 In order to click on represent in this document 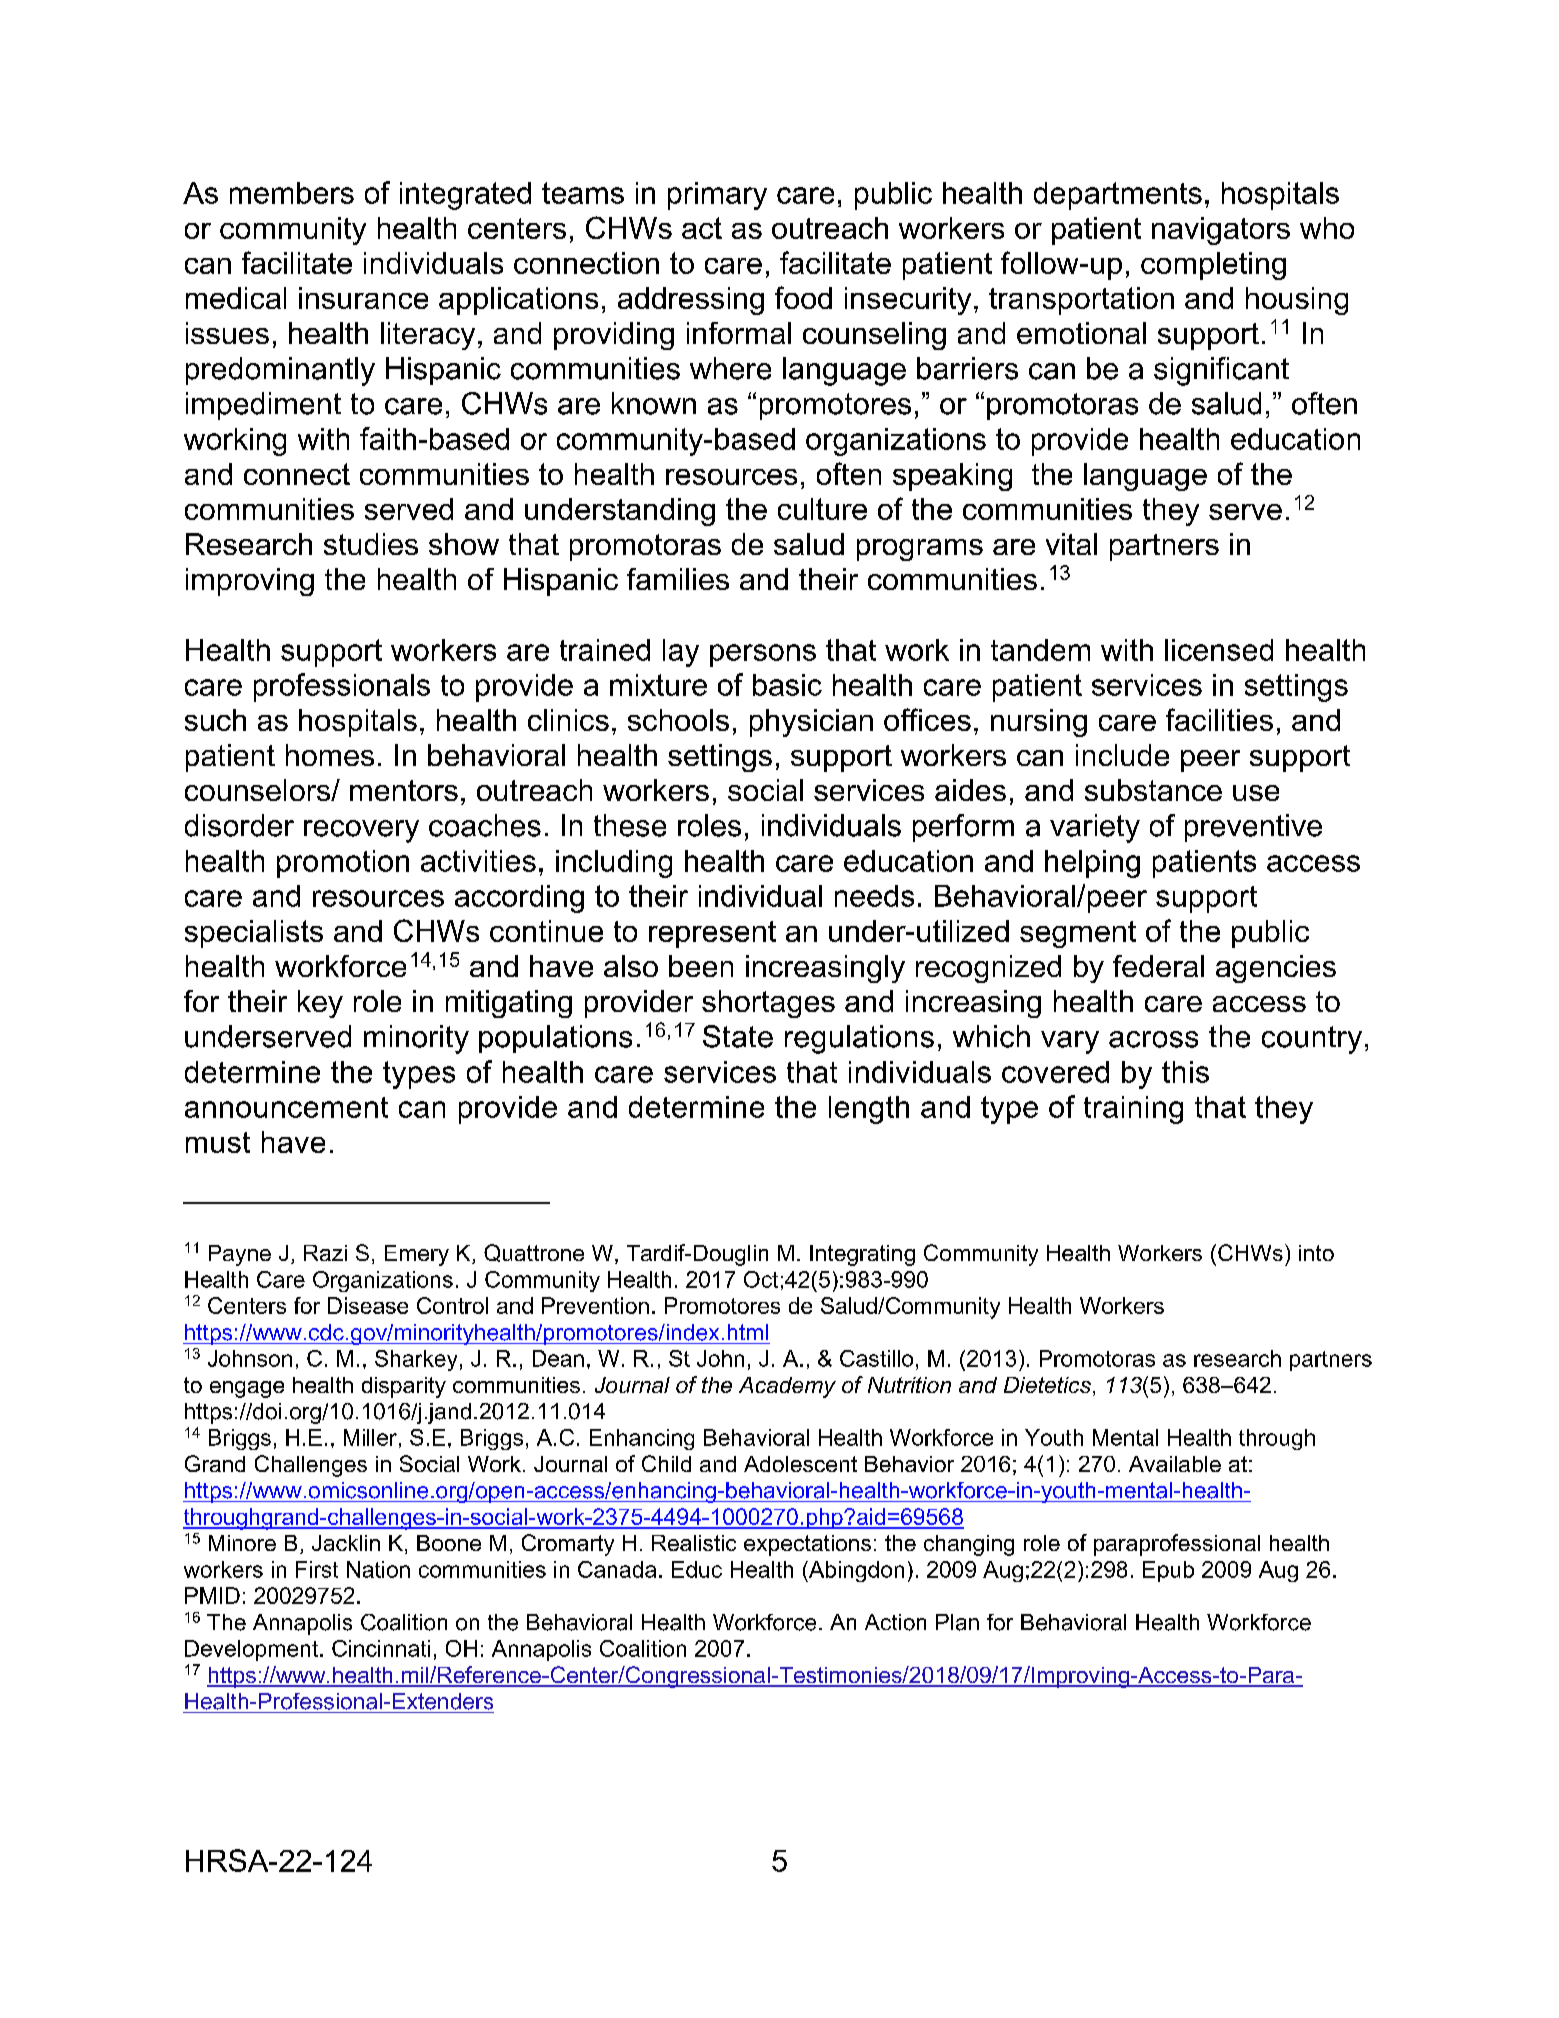, I will do `click(712, 934)`.
